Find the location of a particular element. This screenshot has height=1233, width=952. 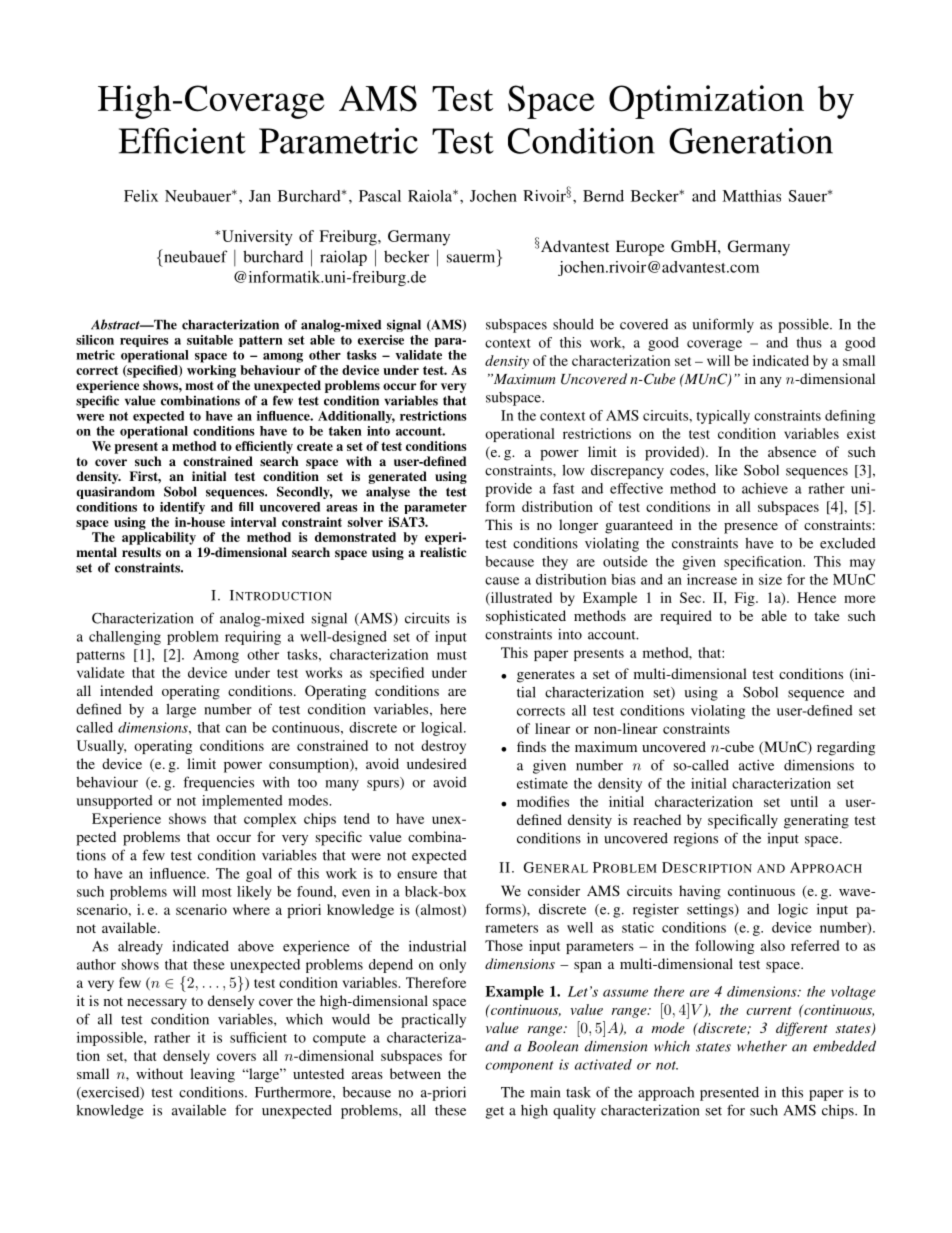

ensure is located at coordinates (417, 875).
